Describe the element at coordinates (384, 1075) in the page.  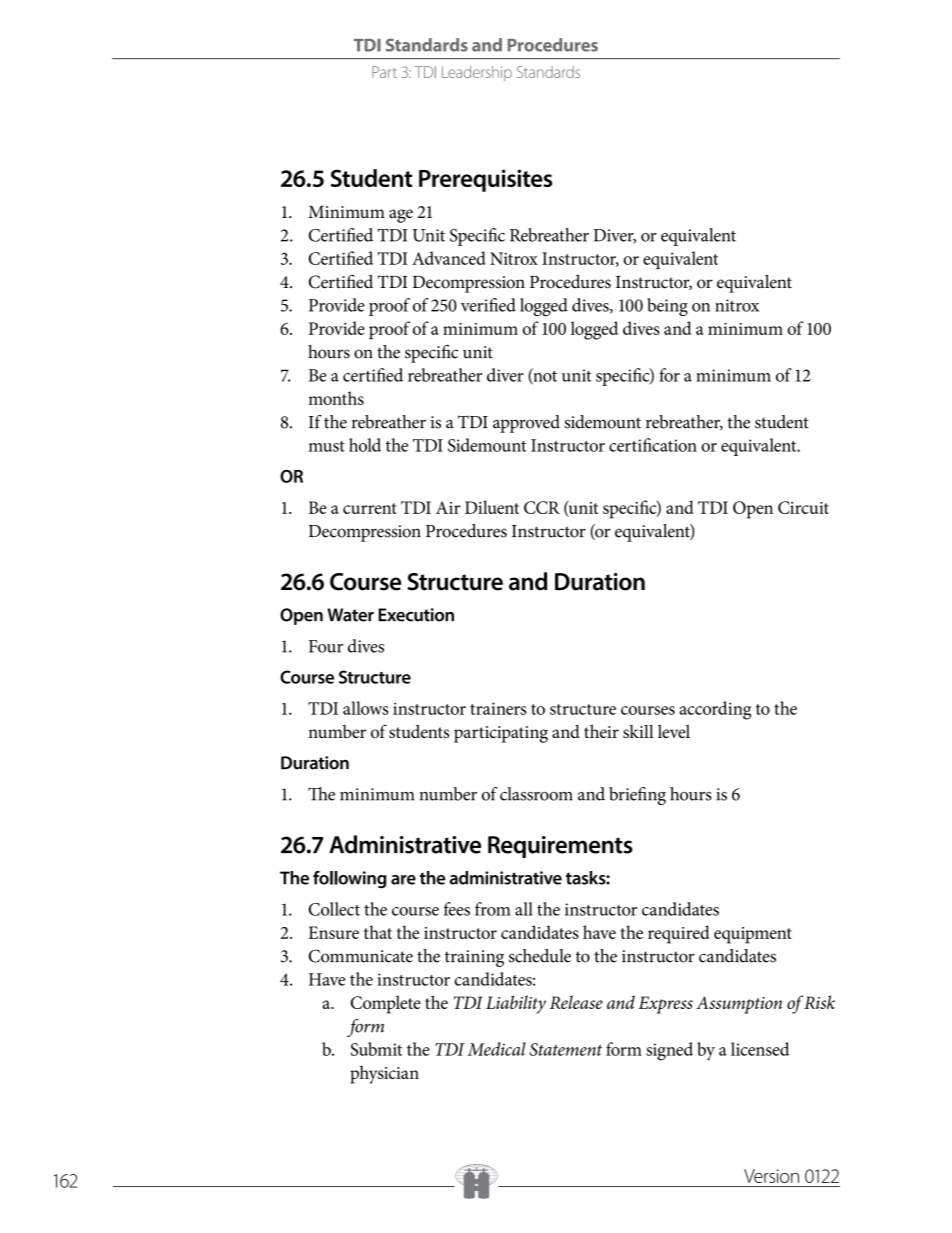
I see `physician` at that location.
